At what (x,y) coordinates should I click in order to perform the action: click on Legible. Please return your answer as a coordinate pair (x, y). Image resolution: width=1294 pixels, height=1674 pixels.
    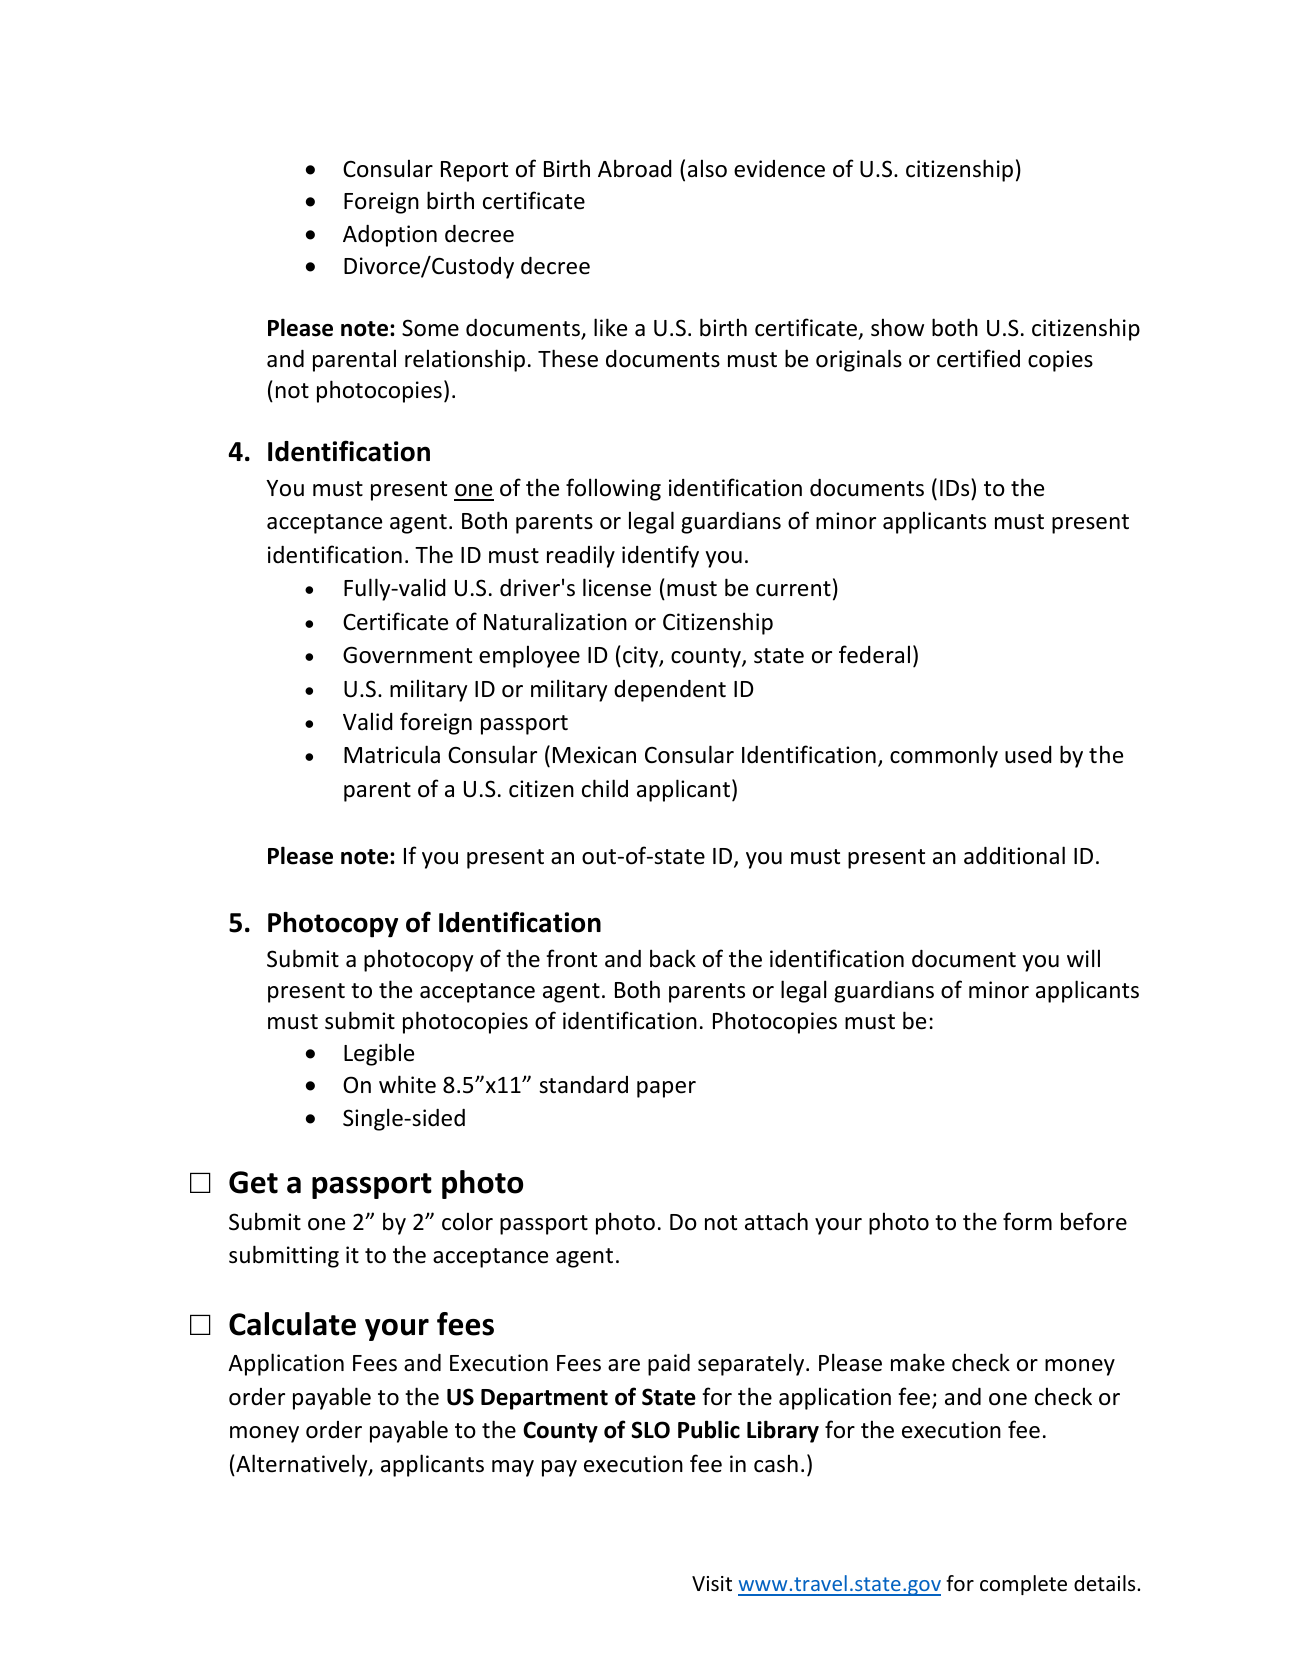
    Looking at the image, I should click on (379, 1054).
